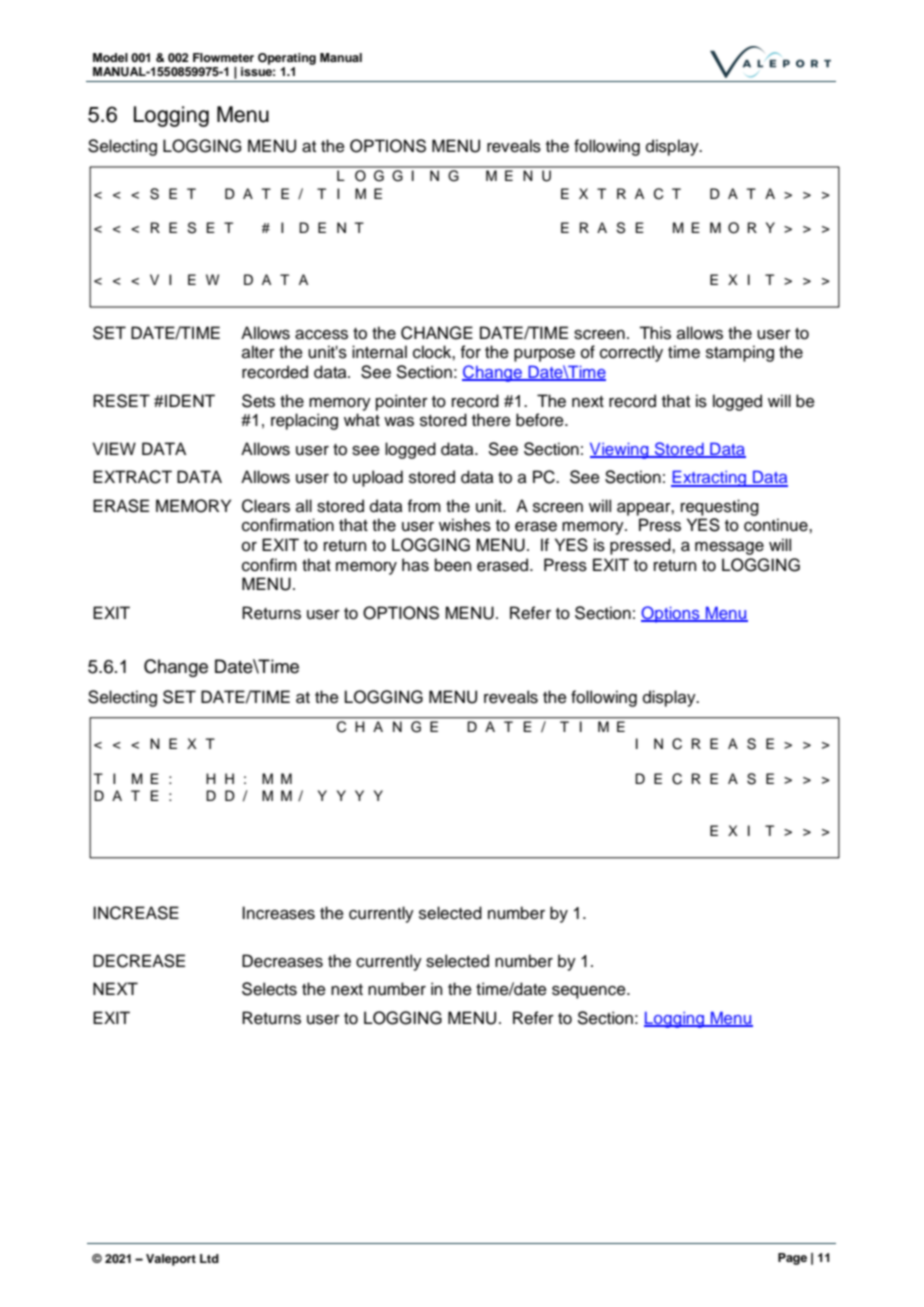 This image has height=1307, width=924. What do you see at coordinates (266, 506) in the image?
I see `Clears` at bounding box center [266, 506].
